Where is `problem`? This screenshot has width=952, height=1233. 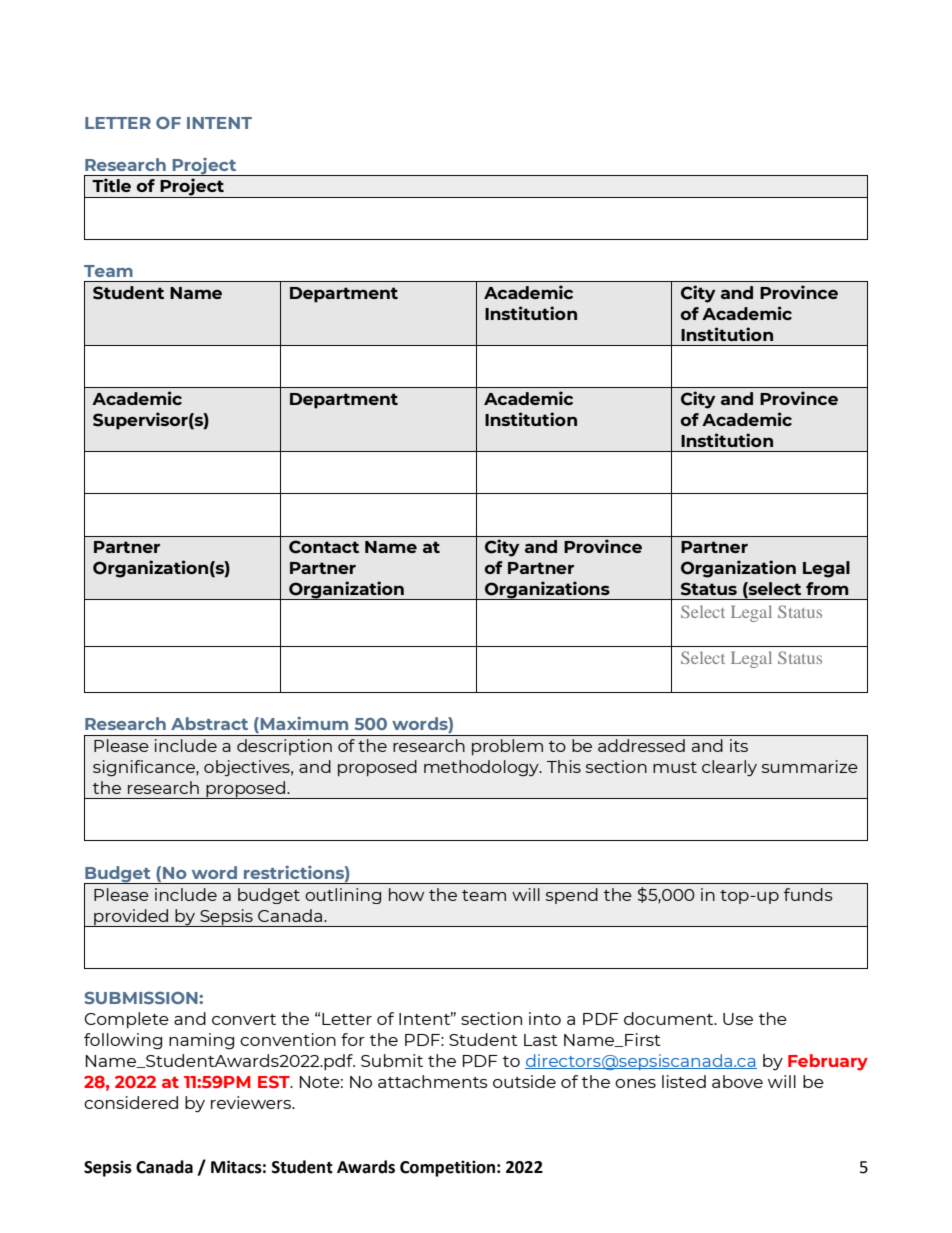
problem is located at coordinates (507, 747).
